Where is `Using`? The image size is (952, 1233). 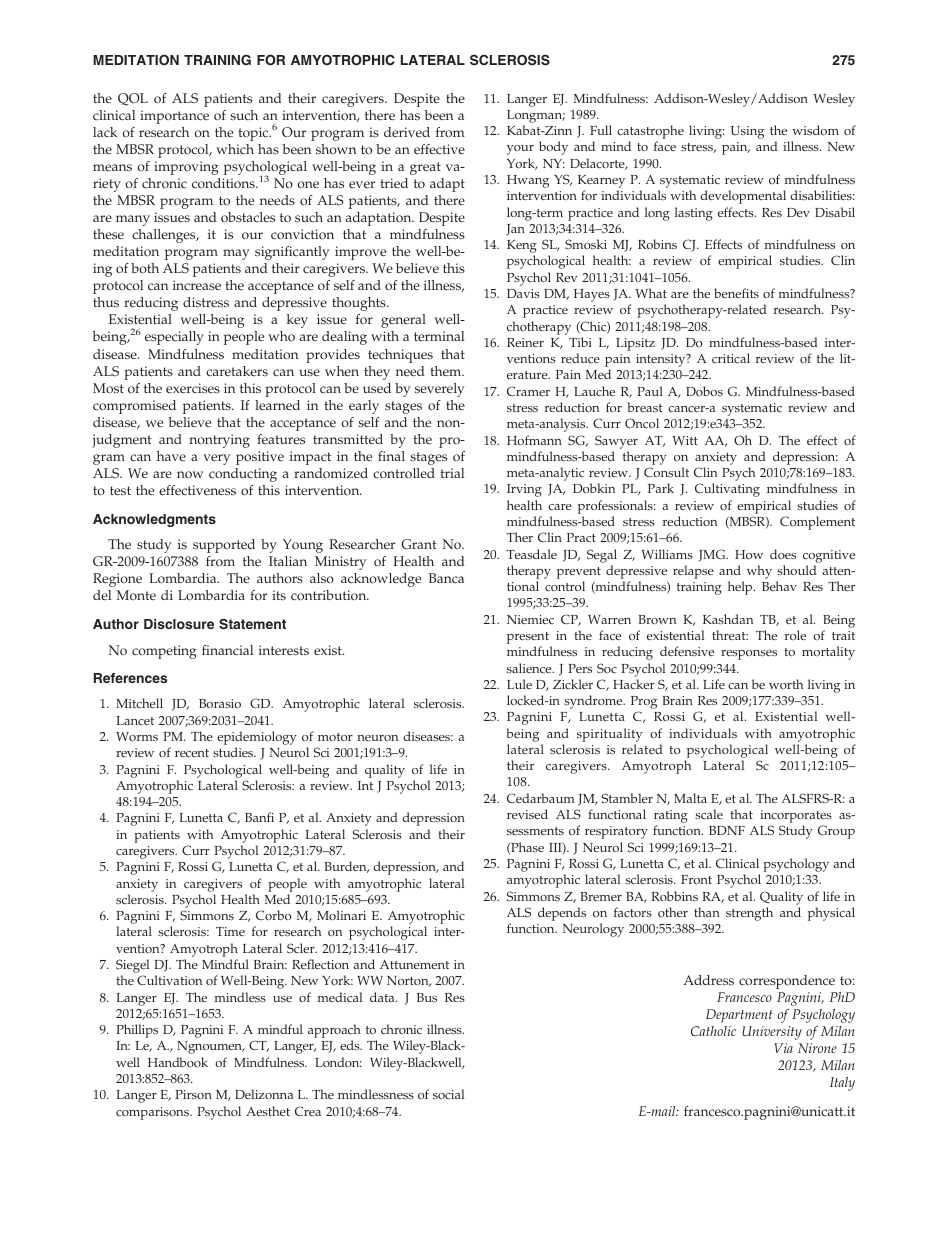 Using is located at coordinates (747, 132).
